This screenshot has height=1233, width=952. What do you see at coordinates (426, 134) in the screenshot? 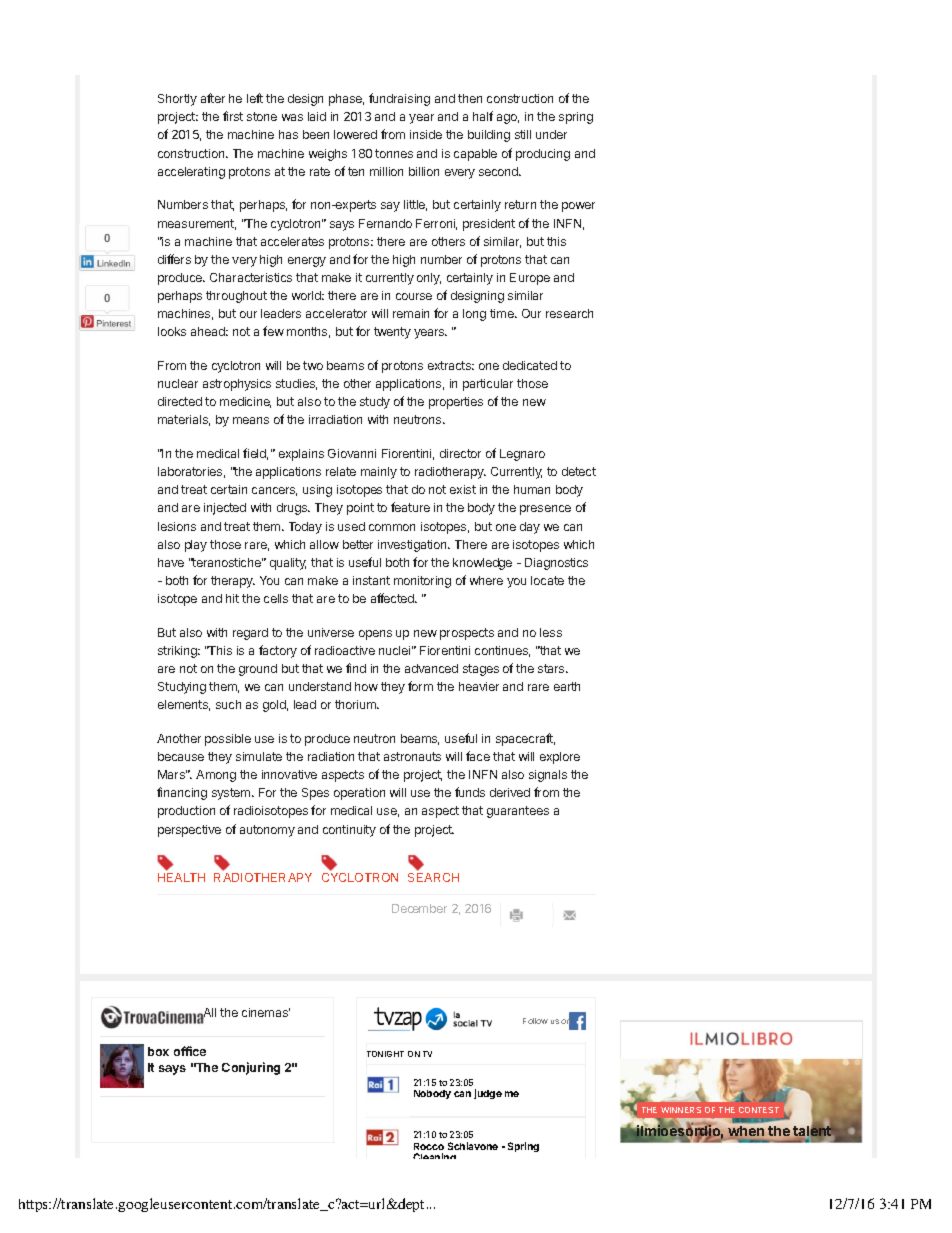
I see `inside` at bounding box center [426, 134].
